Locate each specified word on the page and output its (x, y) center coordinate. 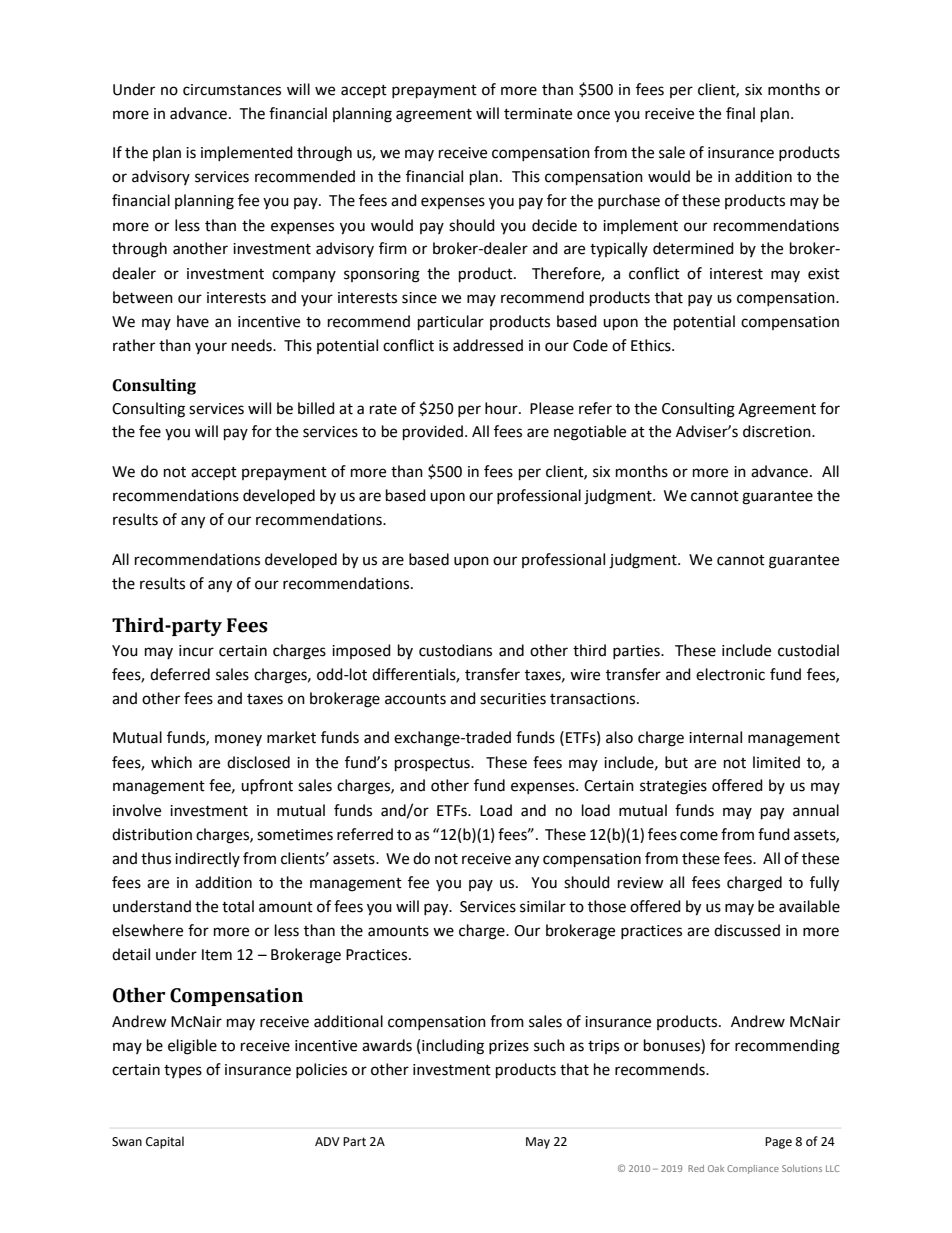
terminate (538, 114)
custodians (455, 650)
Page (778, 1143)
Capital (165, 1142)
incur (196, 651)
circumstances (232, 90)
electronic (730, 674)
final (740, 113)
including (453, 1047)
